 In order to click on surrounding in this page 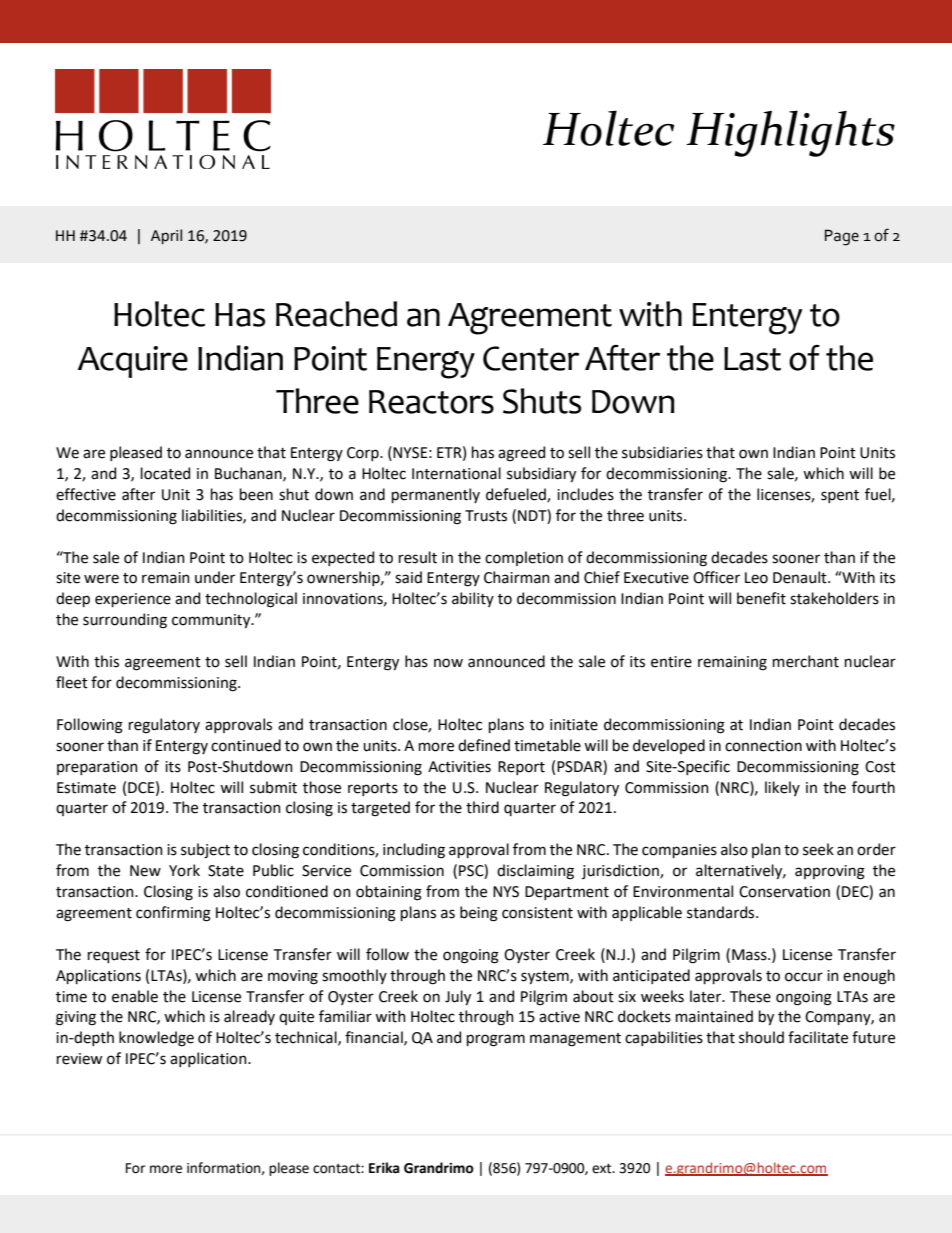, I will do `click(125, 621)`.
